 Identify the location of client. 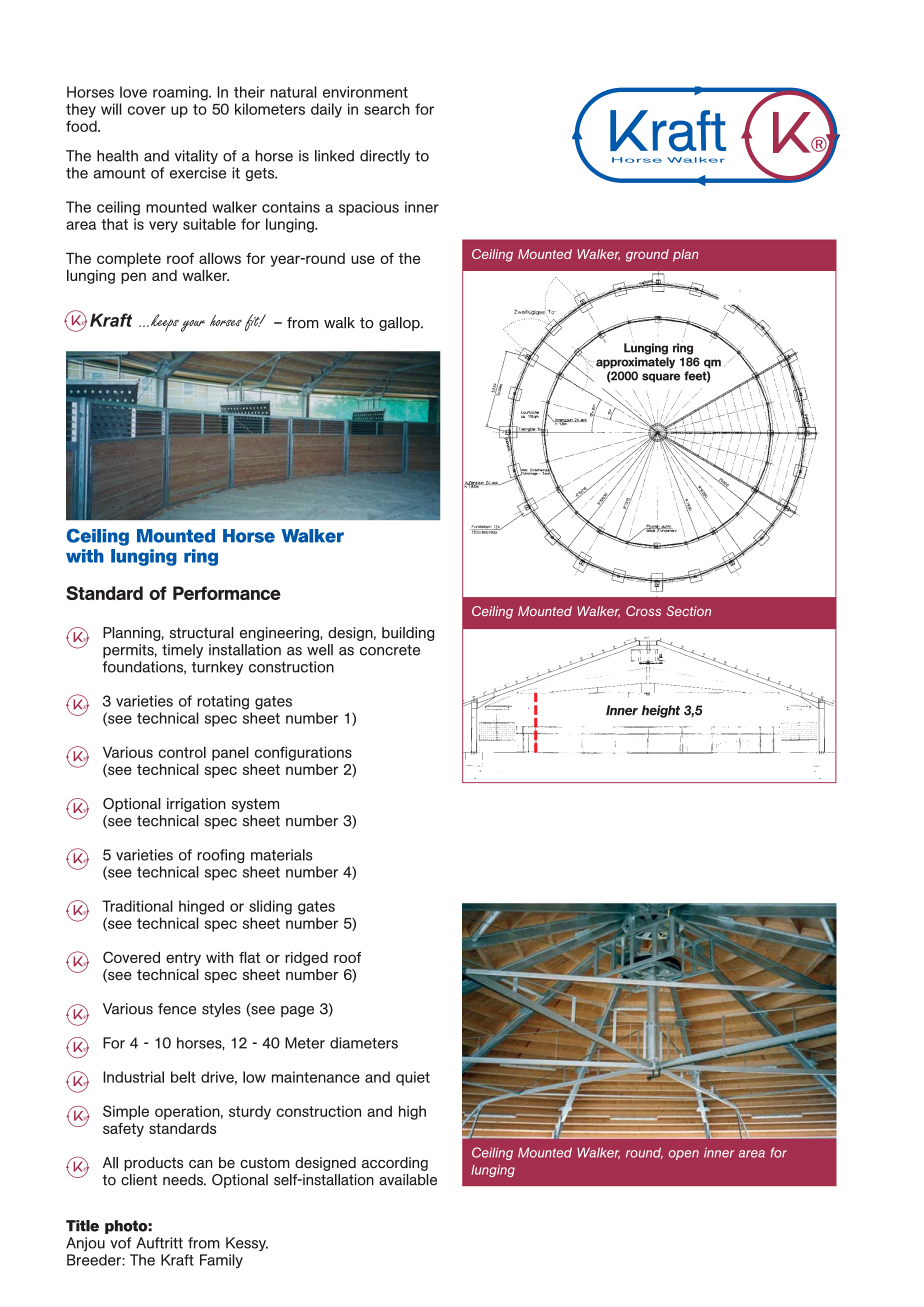
(139, 1180).
